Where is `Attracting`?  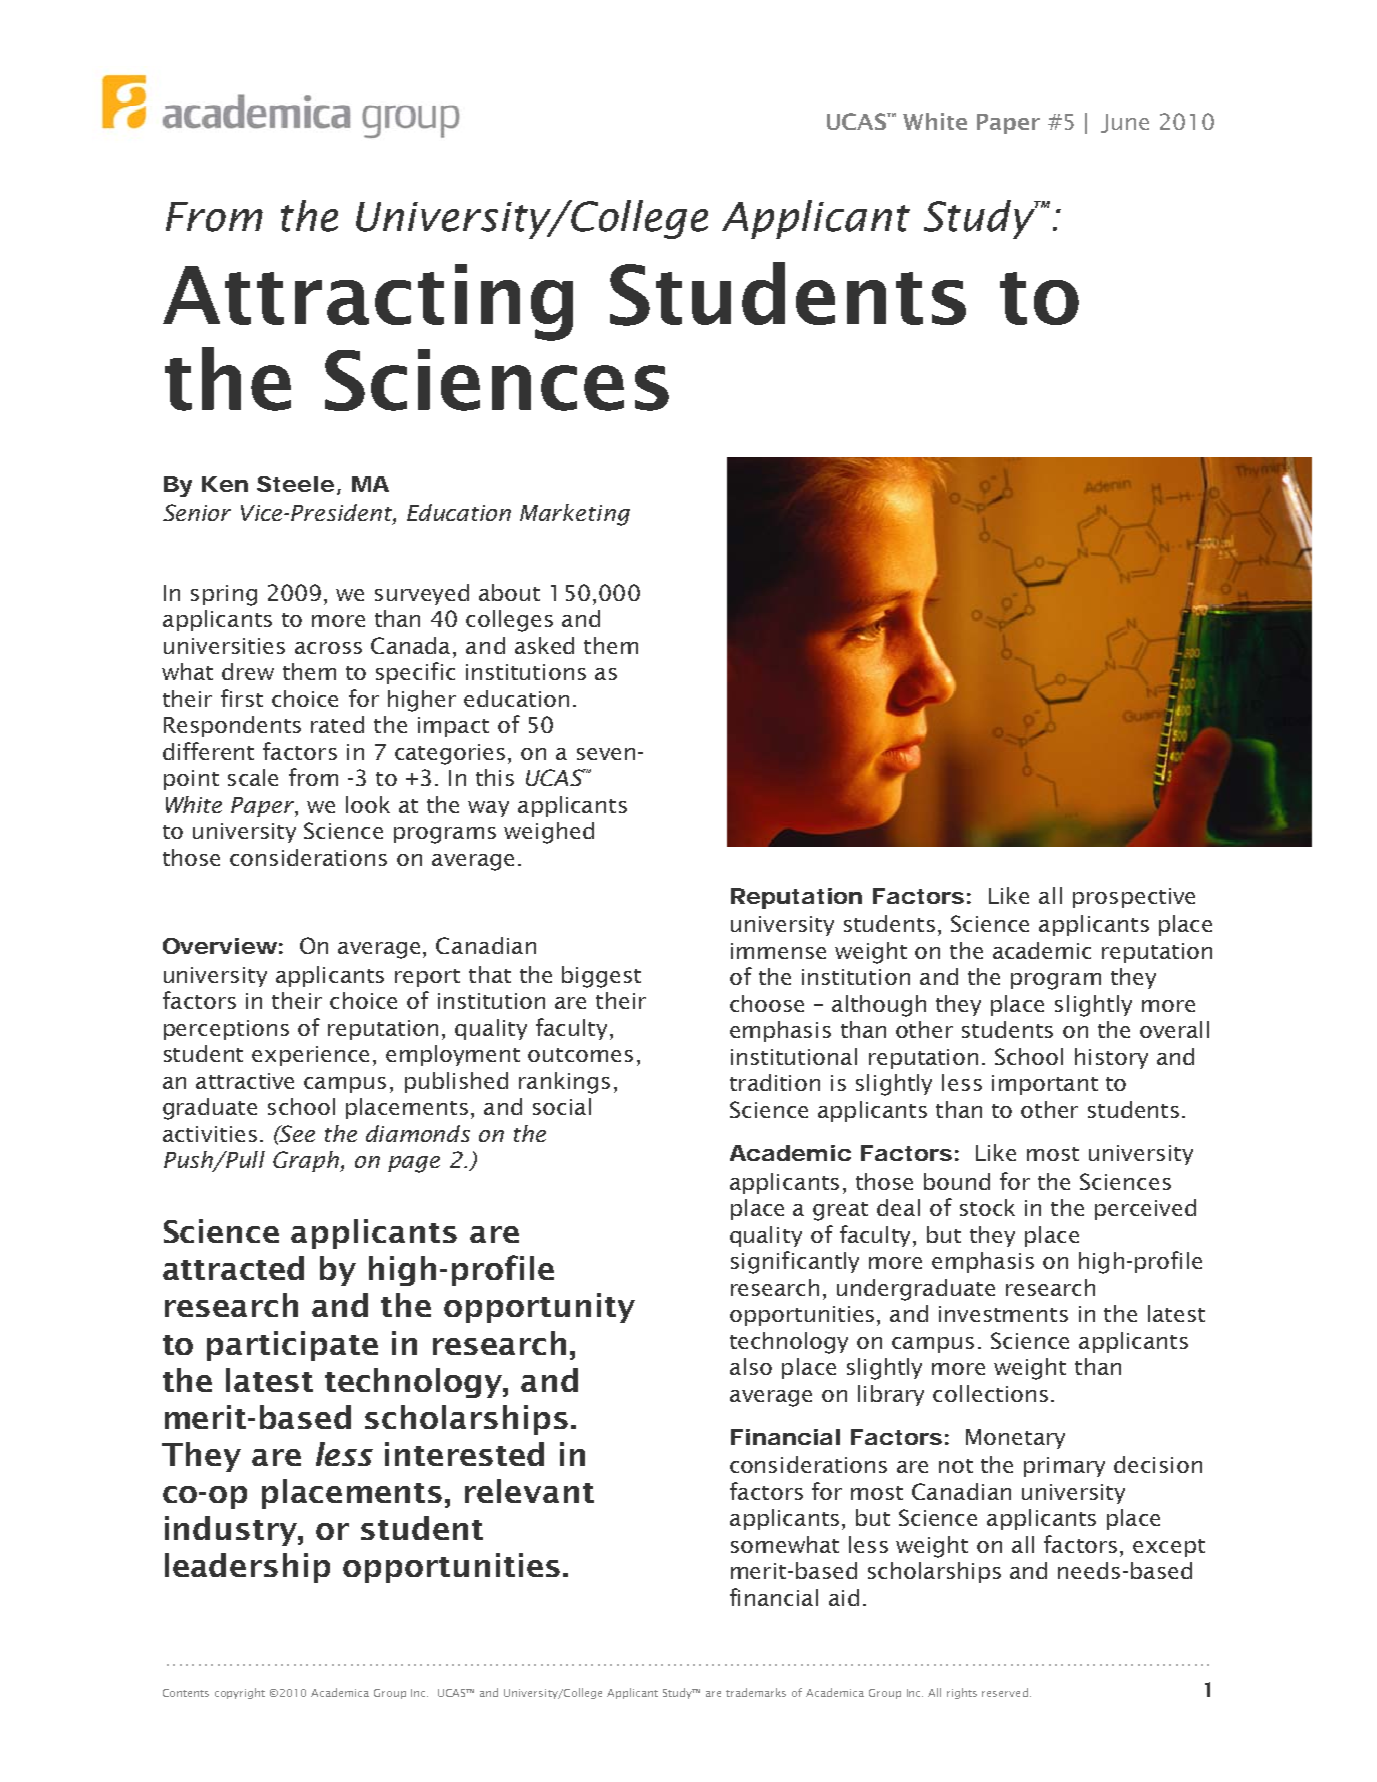
Attracting is located at coordinates (368, 302).
